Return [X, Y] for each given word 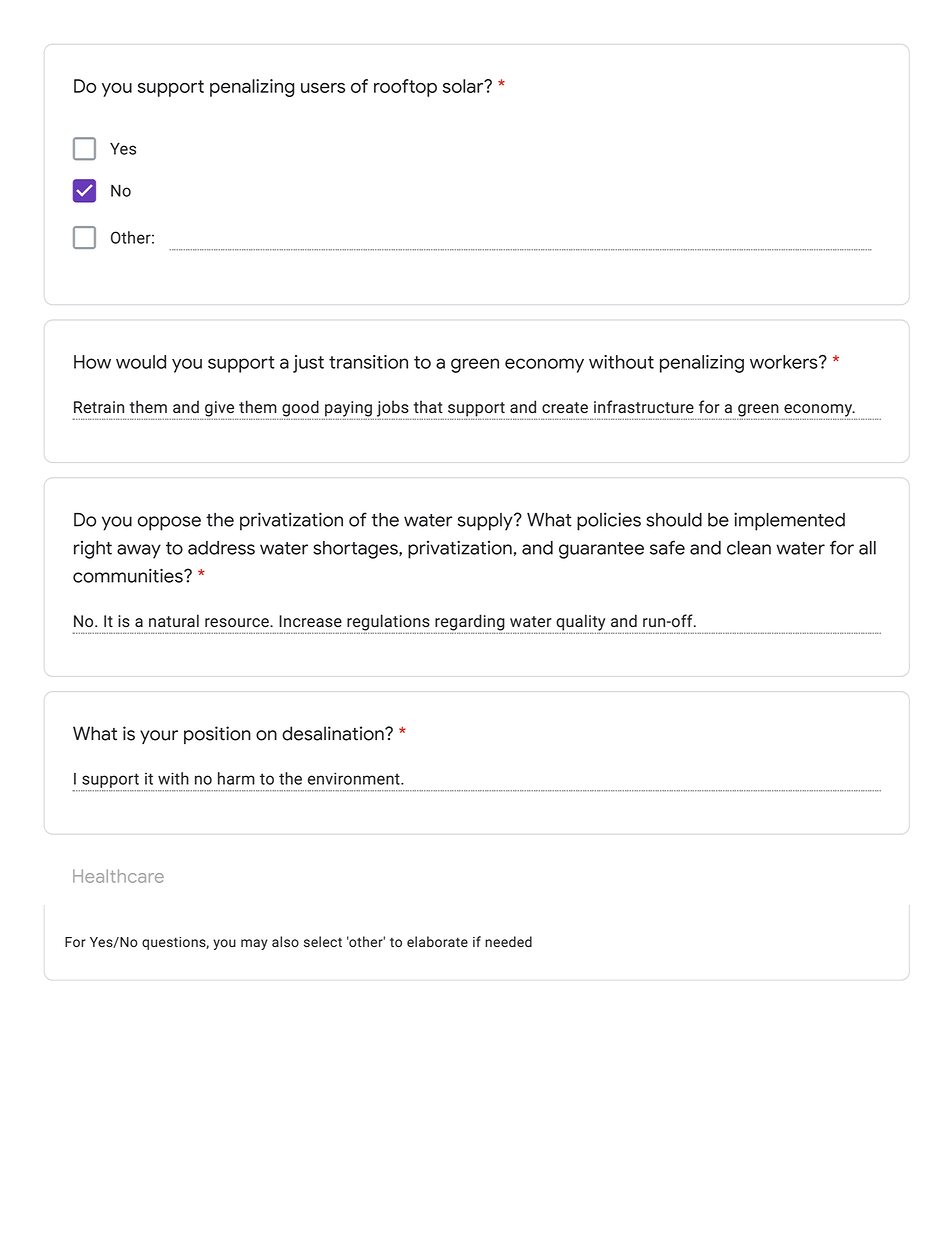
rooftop [405, 88]
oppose [169, 523]
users [323, 88]
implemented [789, 521]
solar [464, 86]
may [254, 944]
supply [486, 522]
